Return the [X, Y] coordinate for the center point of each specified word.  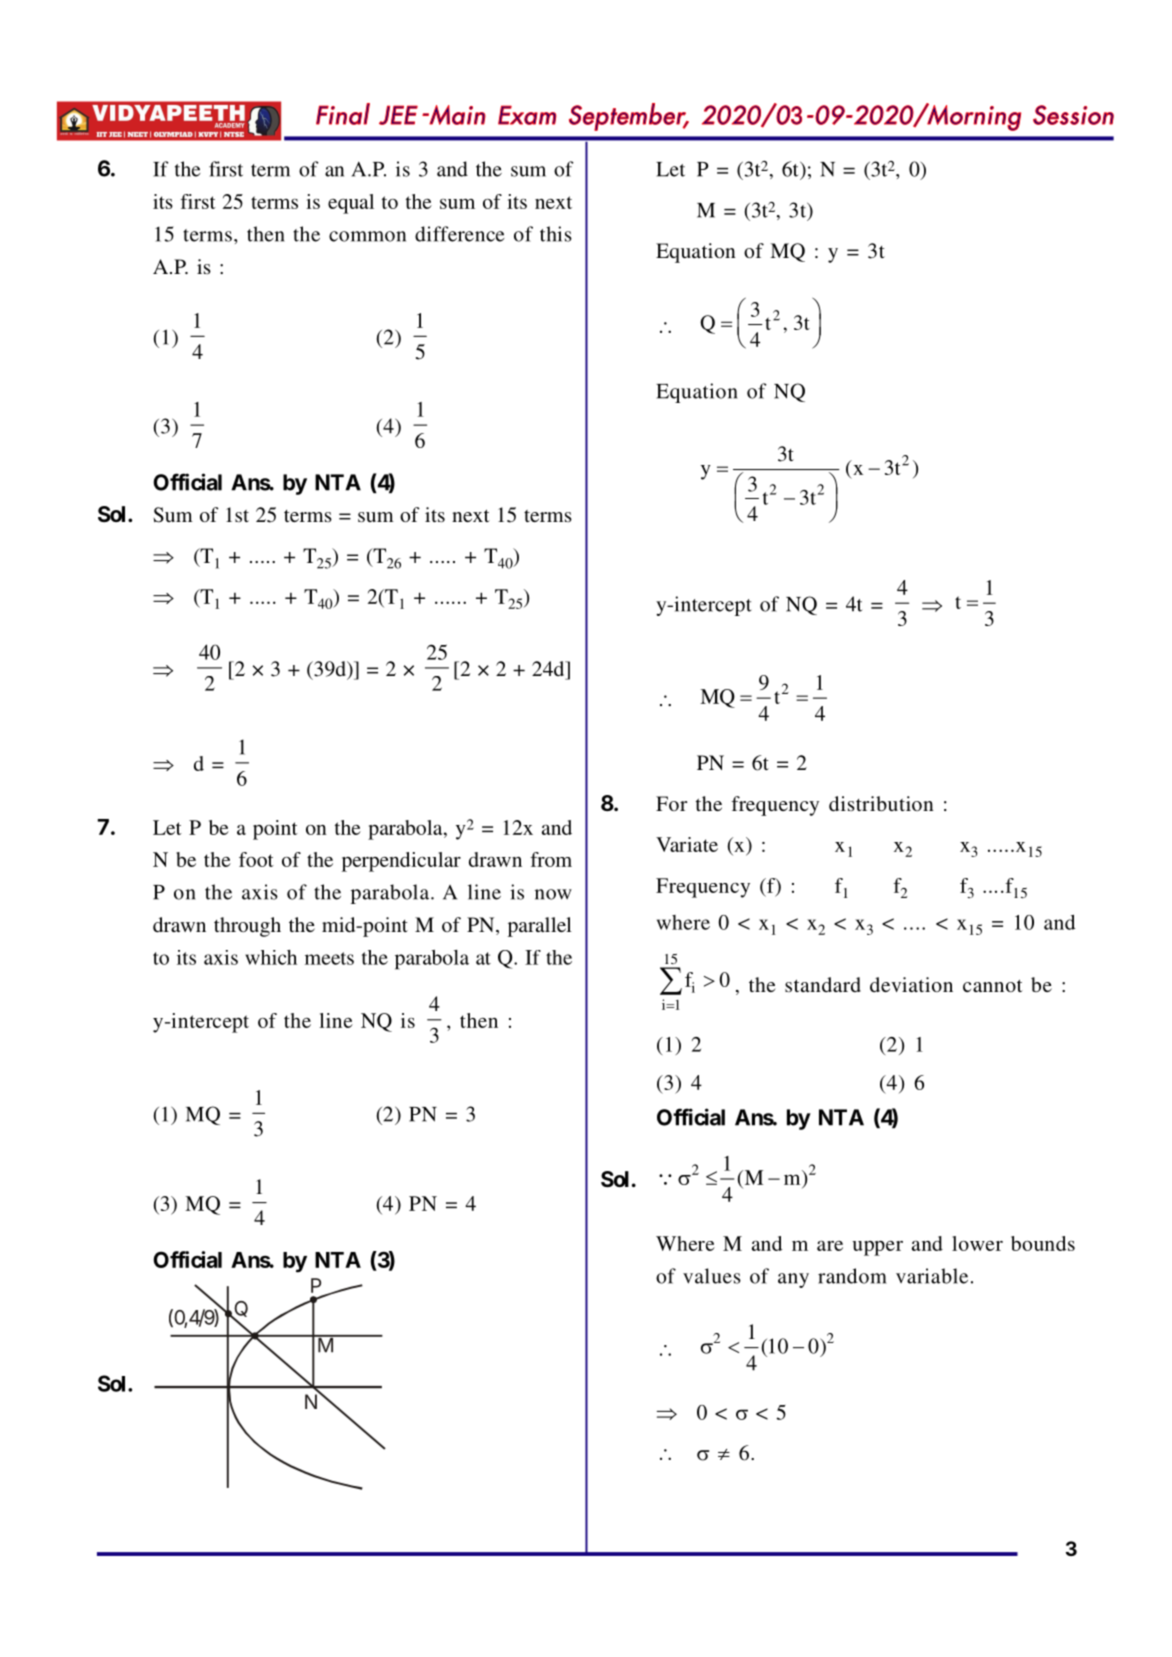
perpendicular [401, 862]
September [628, 117]
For [671, 803]
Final [343, 114]
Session [1073, 115]
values [712, 1276]
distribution [881, 803]
